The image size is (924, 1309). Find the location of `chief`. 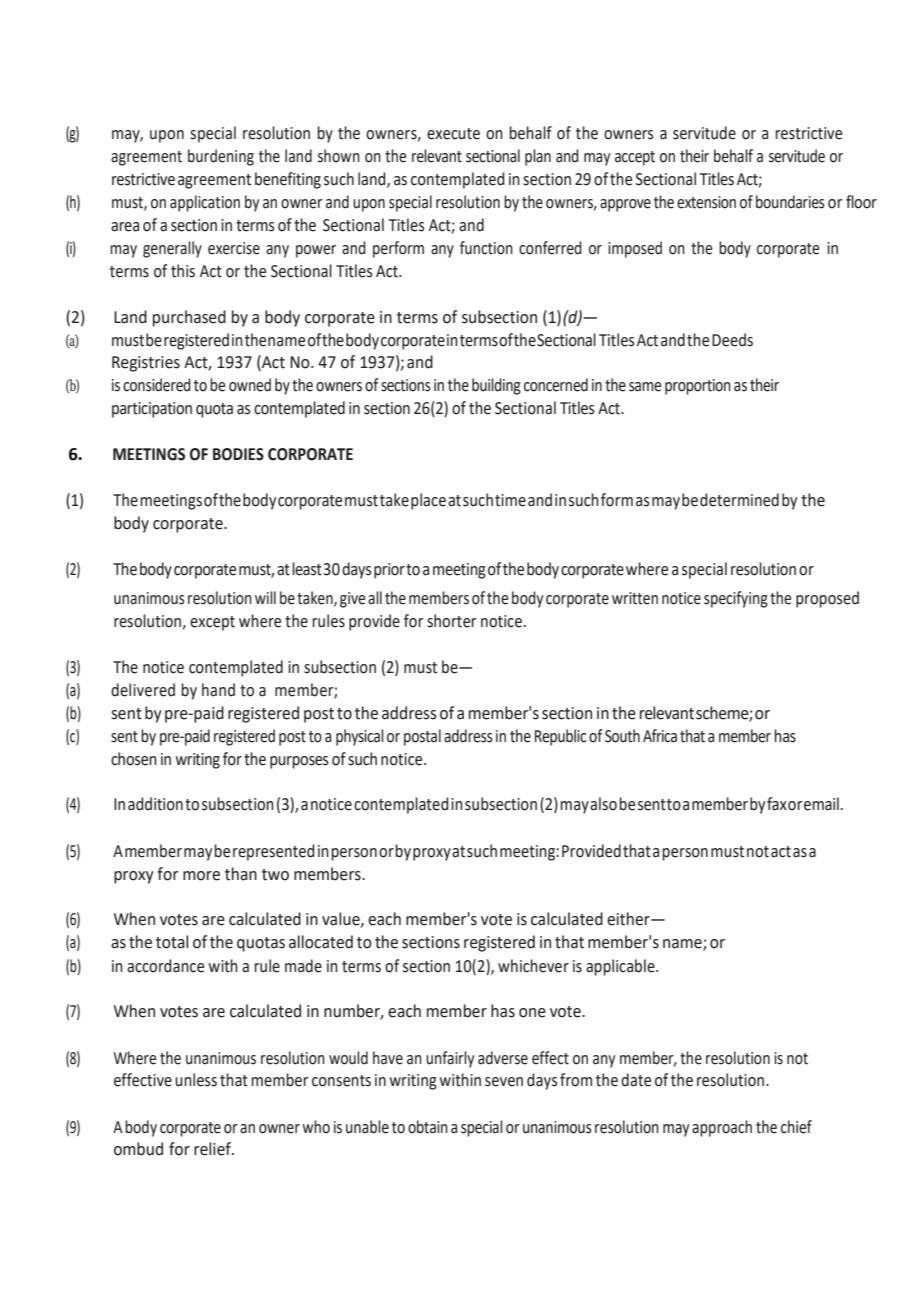

chief is located at coordinates (796, 1127).
